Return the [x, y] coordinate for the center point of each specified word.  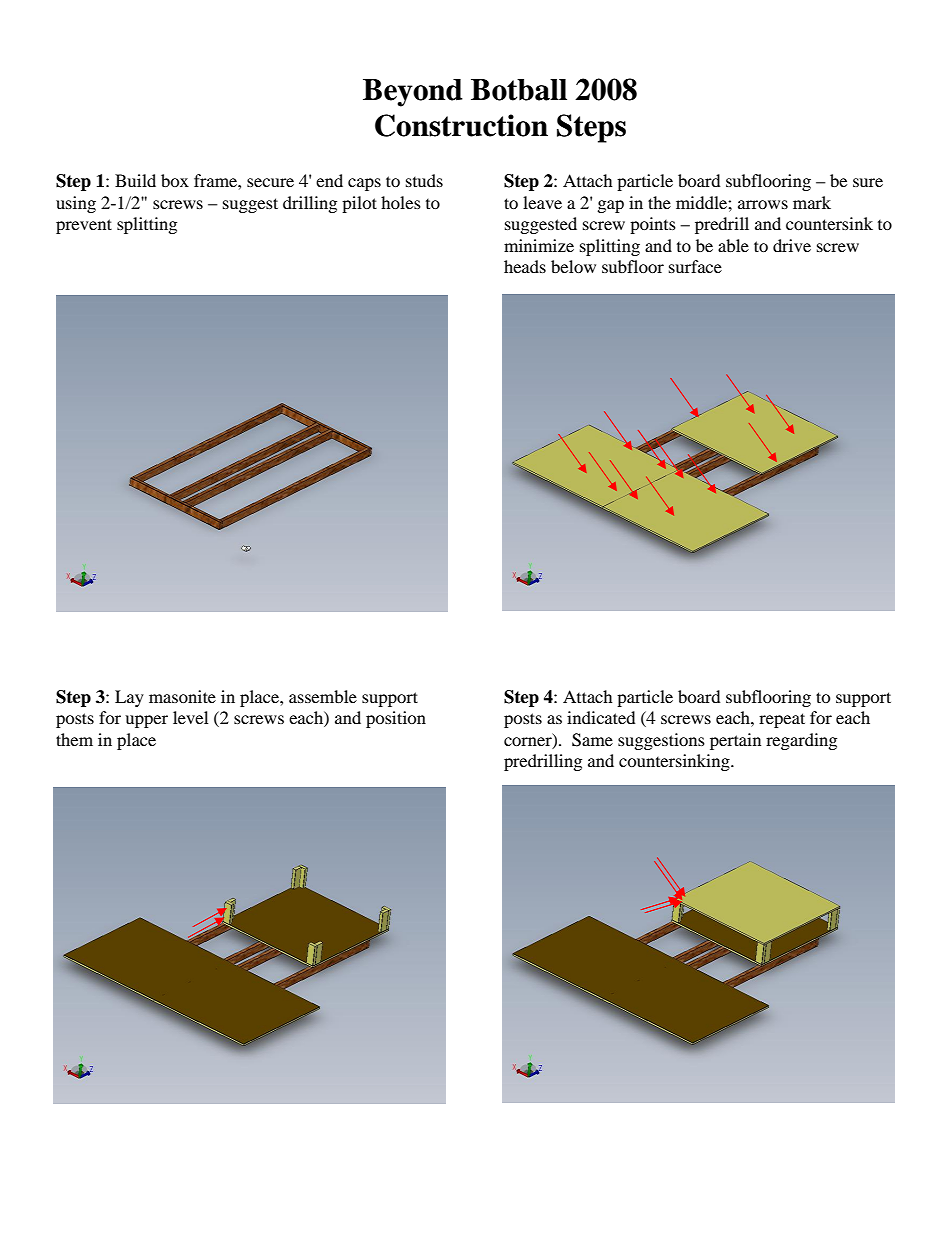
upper [146, 721]
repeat [782, 720]
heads [525, 266]
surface [695, 266]
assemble [323, 696]
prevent [84, 226]
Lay [129, 698]
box [175, 180]
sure [868, 182]
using [76, 204]
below [573, 266]
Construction [461, 125]
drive [792, 245]
